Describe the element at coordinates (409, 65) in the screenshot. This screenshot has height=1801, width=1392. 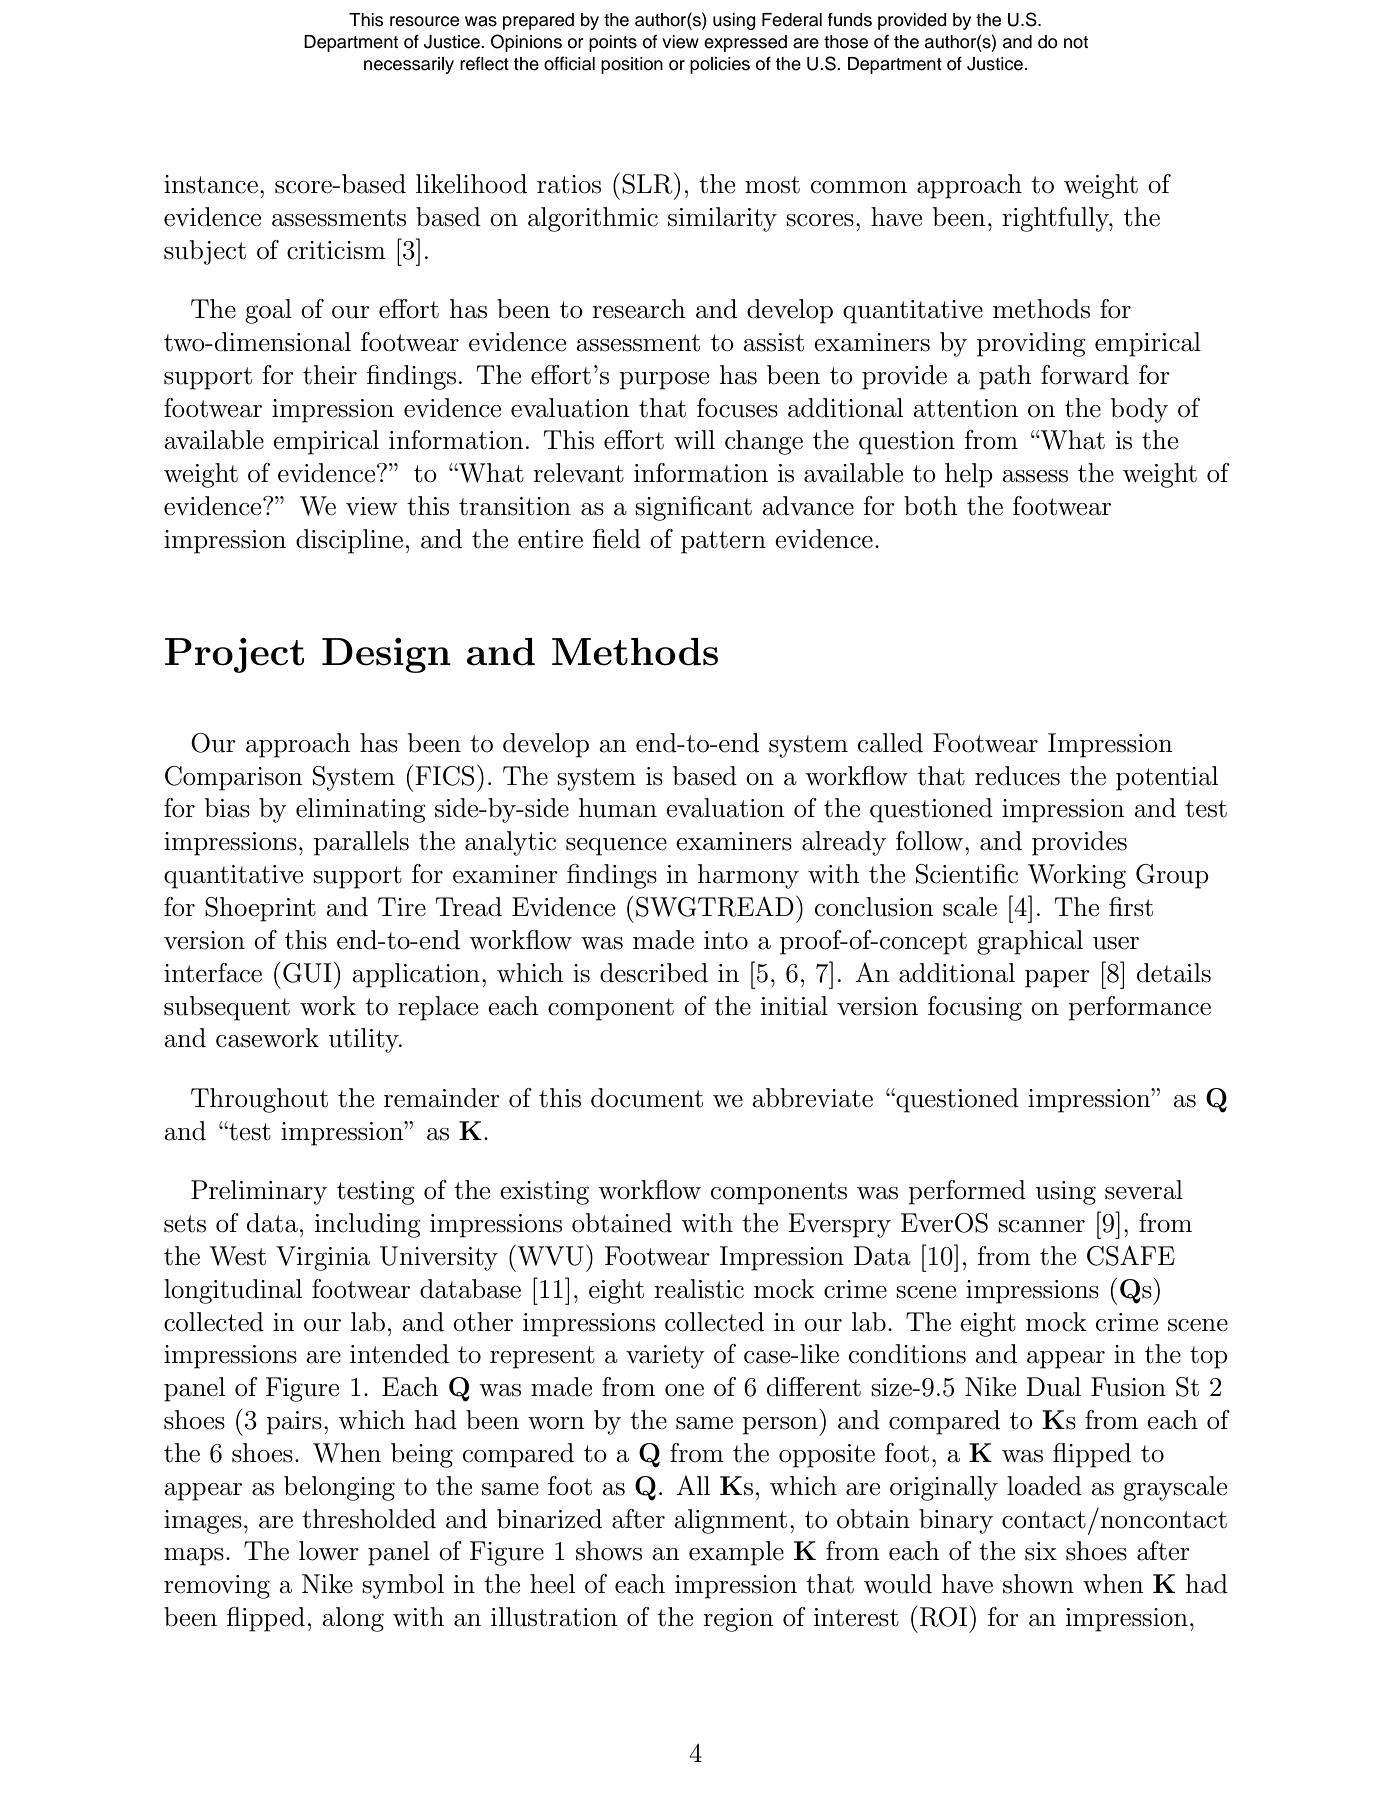
I see `necessarily` at that location.
